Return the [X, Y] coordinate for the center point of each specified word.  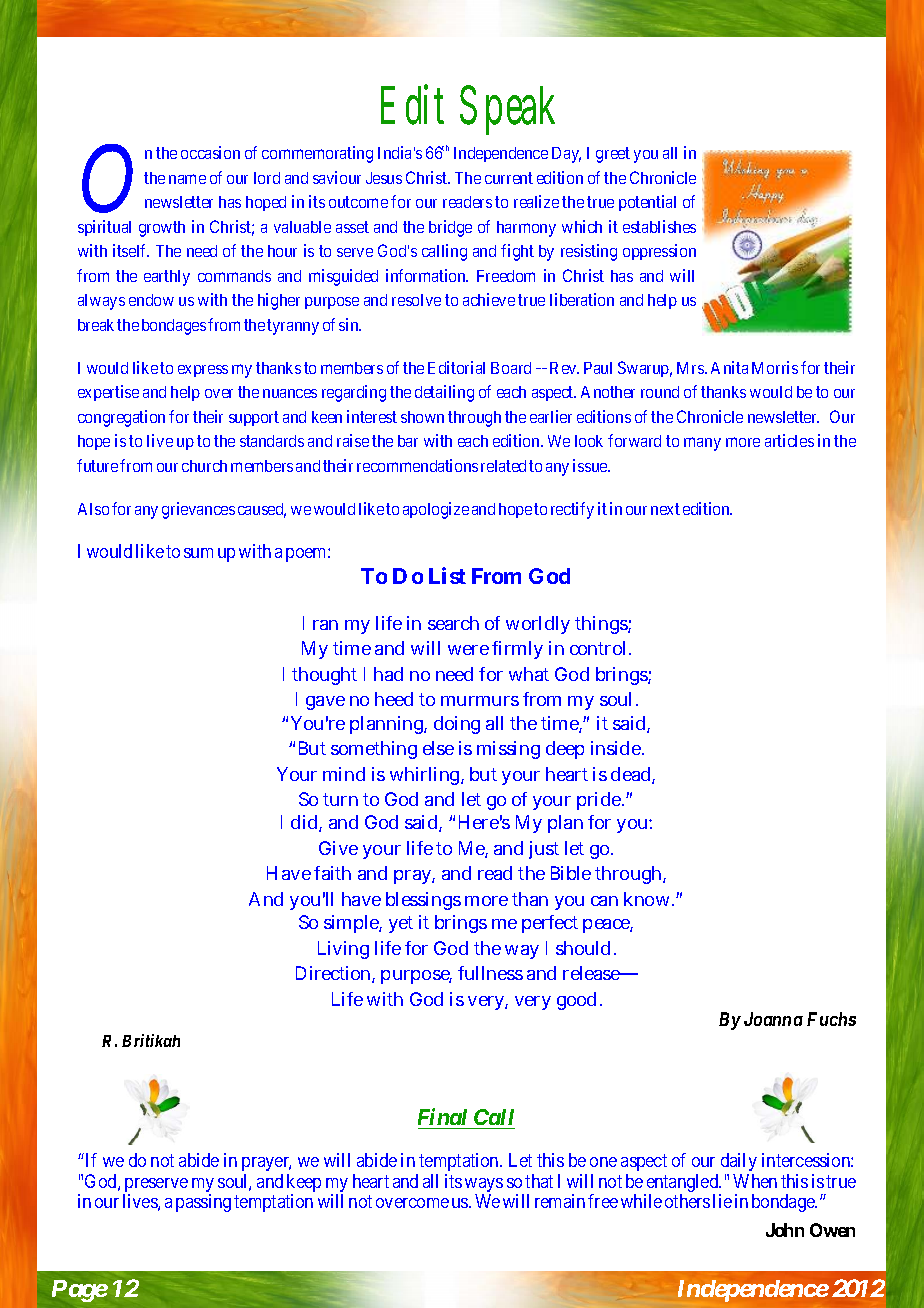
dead [630, 774]
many [702, 444]
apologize [436, 510]
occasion [210, 152]
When [755, 1181]
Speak [507, 110]
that [539, 1181]
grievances [198, 510]
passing [203, 1203]
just [544, 850]
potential [647, 203]
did [304, 822]
